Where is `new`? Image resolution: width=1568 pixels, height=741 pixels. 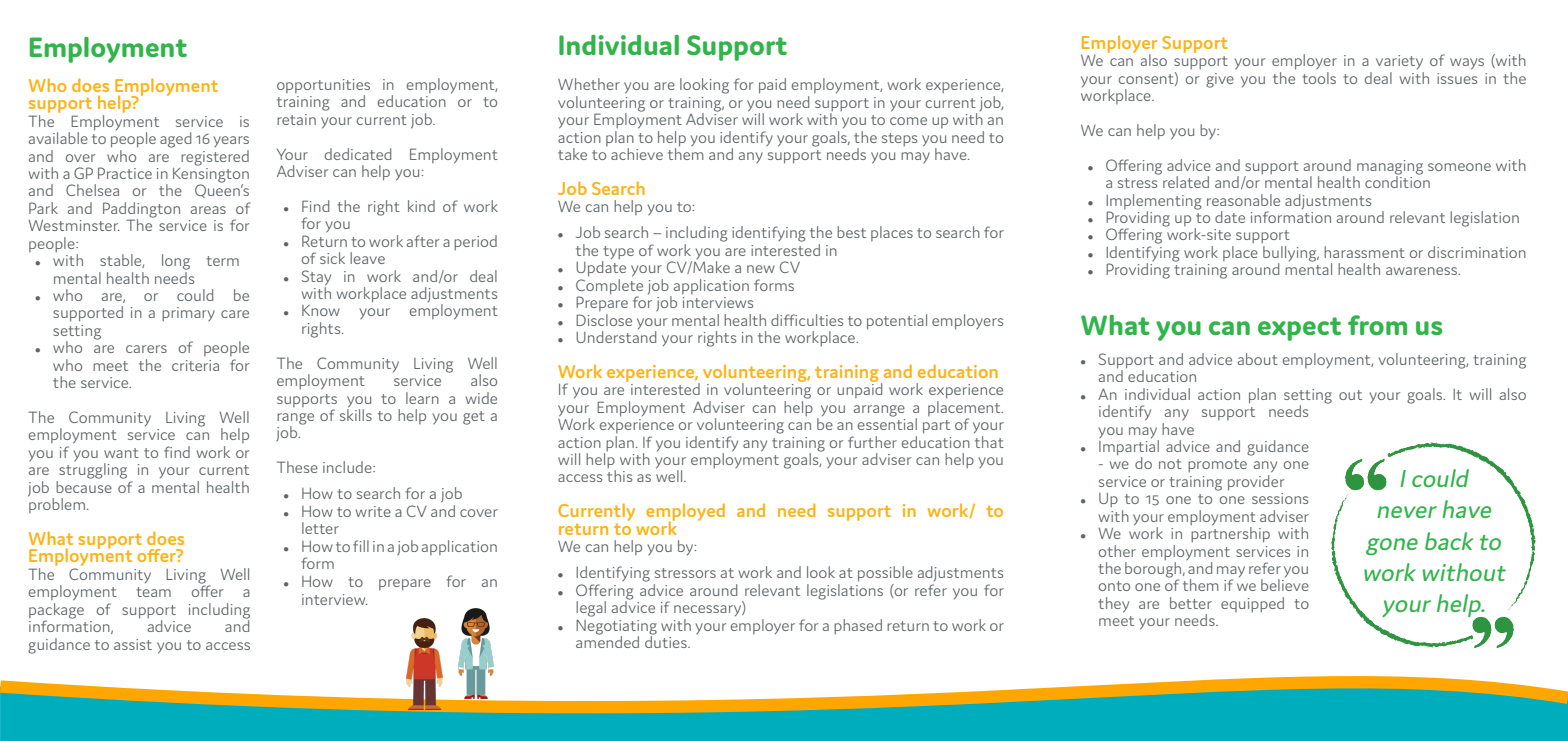
new is located at coordinates (761, 269).
